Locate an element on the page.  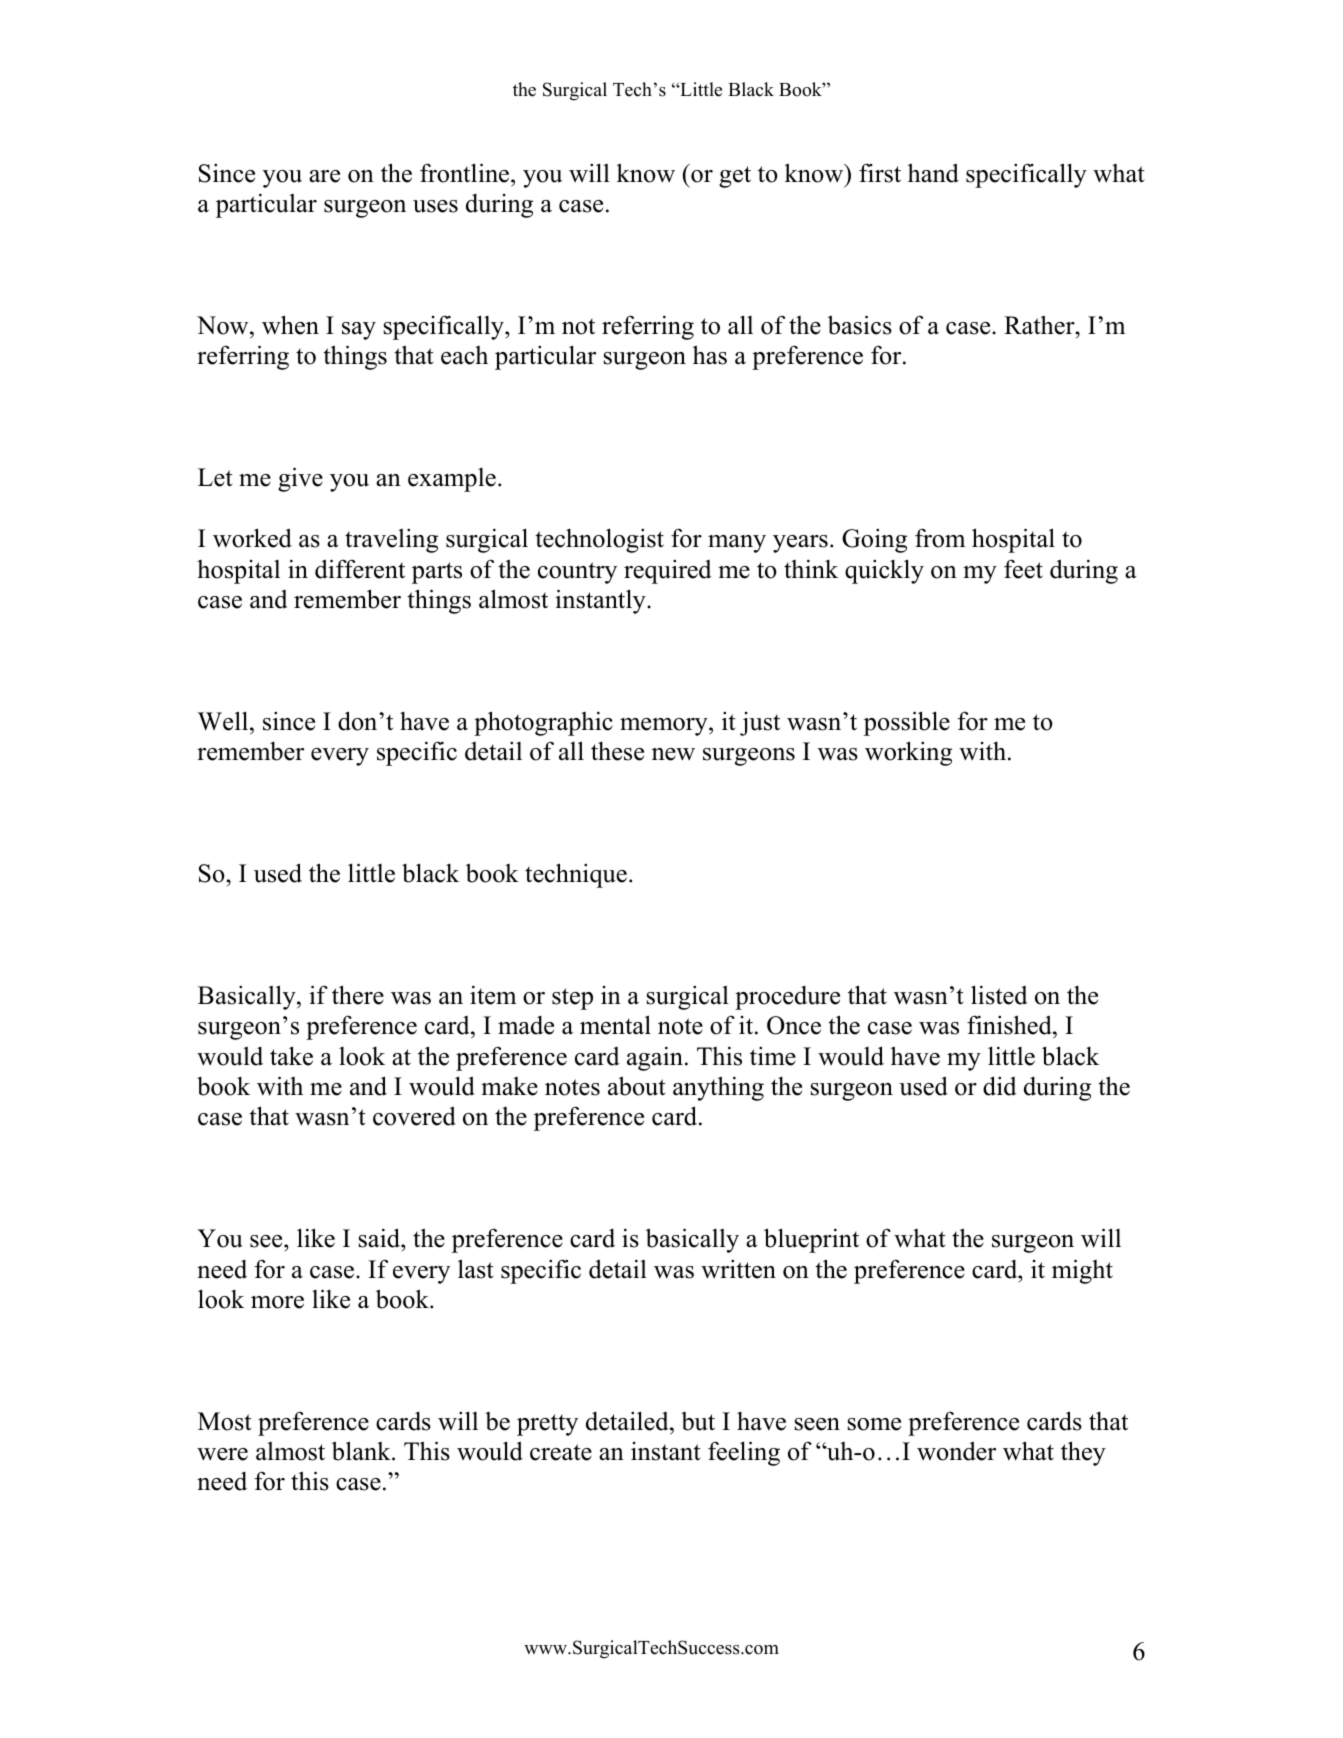
from is located at coordinates (940, 538).
